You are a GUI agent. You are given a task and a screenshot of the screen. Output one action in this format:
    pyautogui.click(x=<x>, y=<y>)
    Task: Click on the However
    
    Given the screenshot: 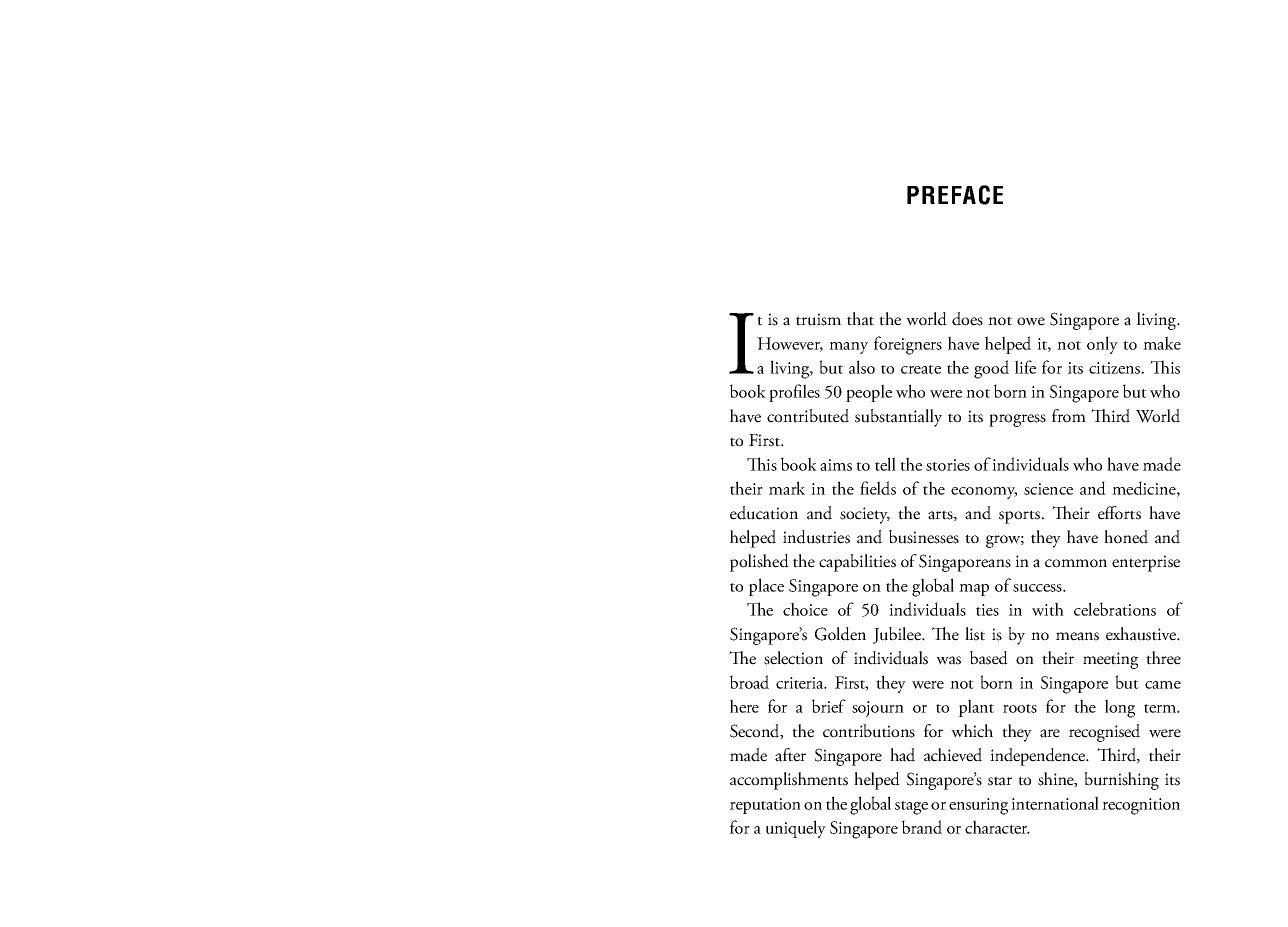 What is the action you would take?
    pyautogui.click(x=790, y=344)
